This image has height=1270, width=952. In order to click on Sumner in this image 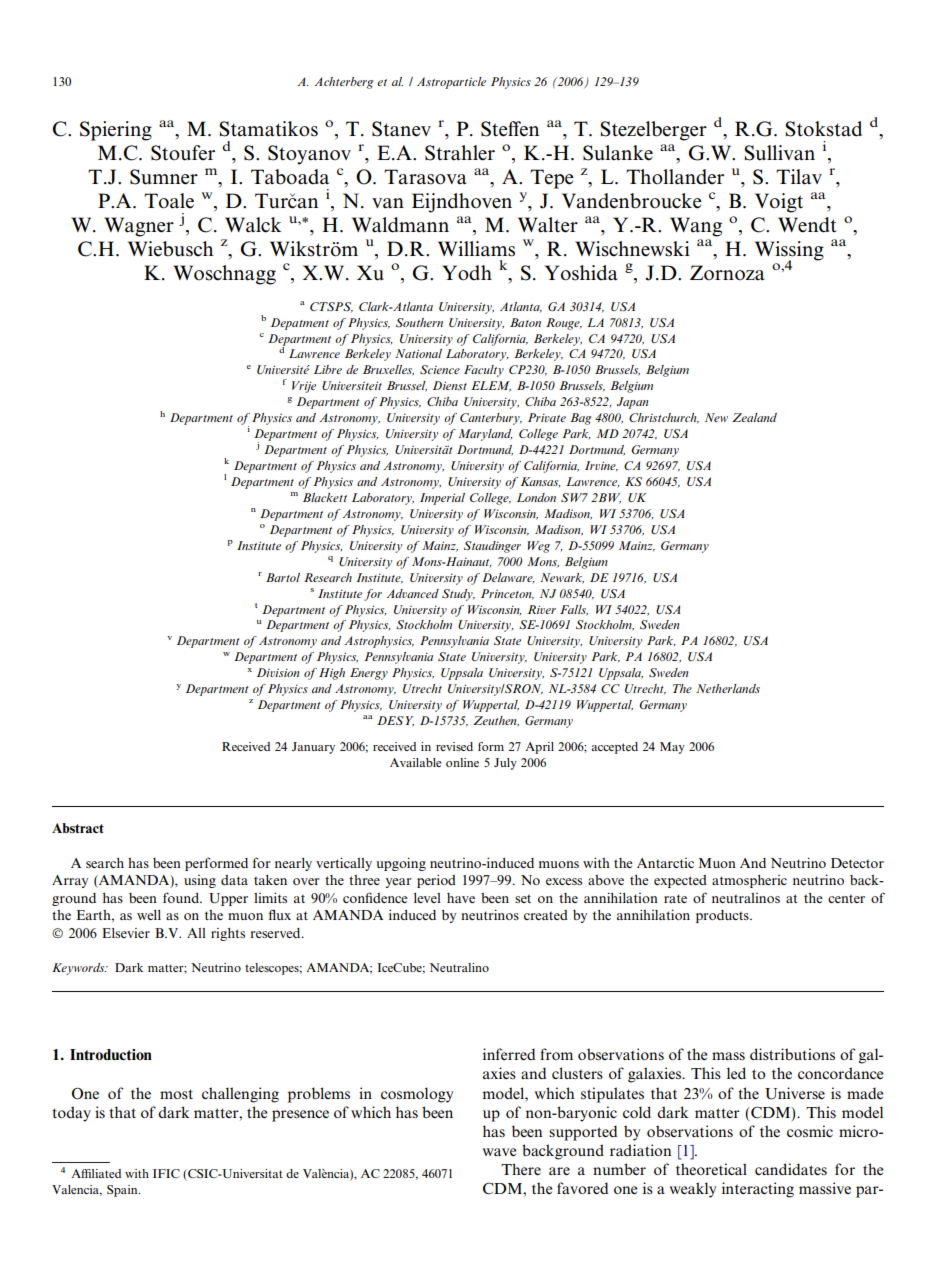, I will do `click(164, 177)`.
